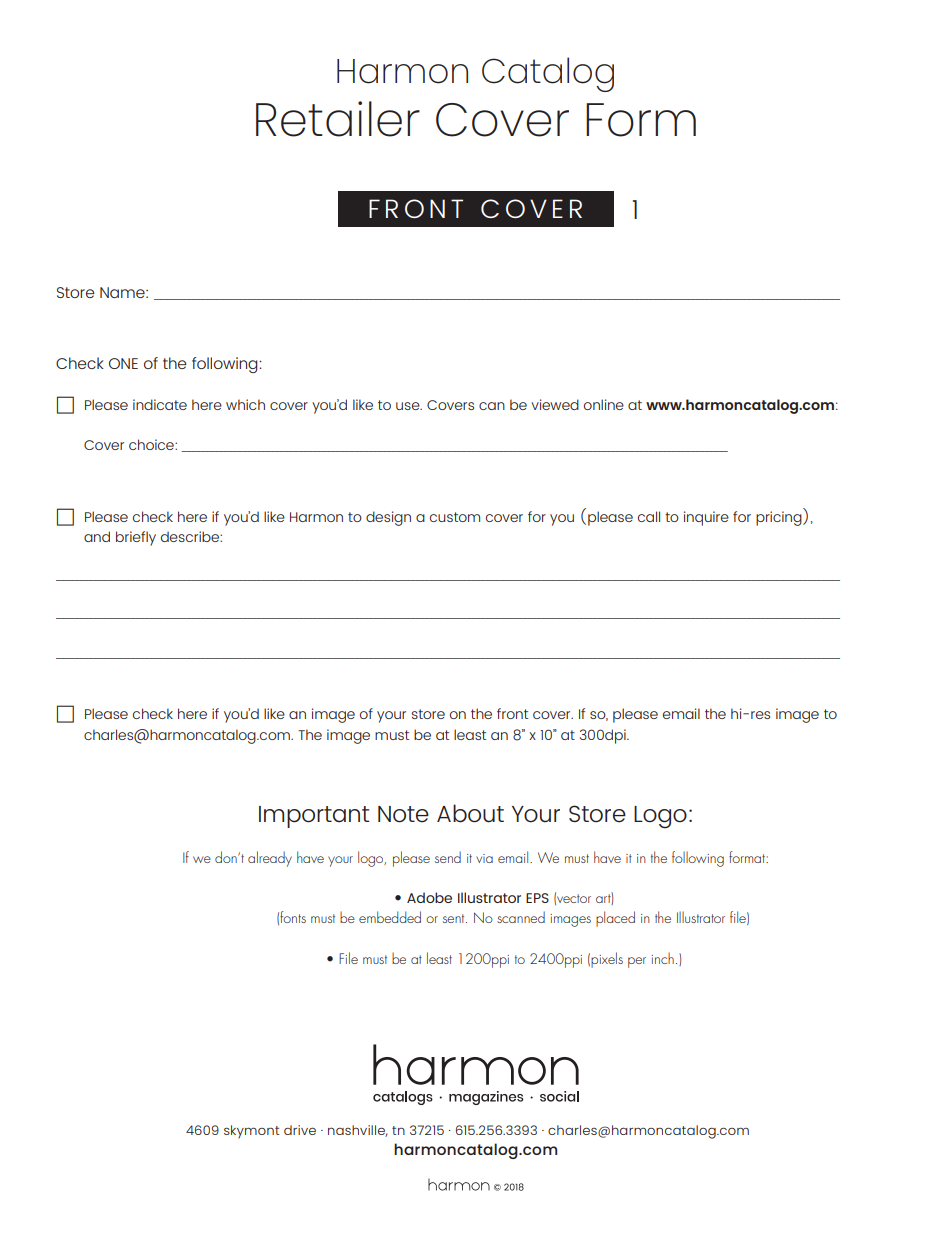  What do you see at coordinates (409, 406) in the screenshot?
I see `use` at bounding box center [409, 406].
